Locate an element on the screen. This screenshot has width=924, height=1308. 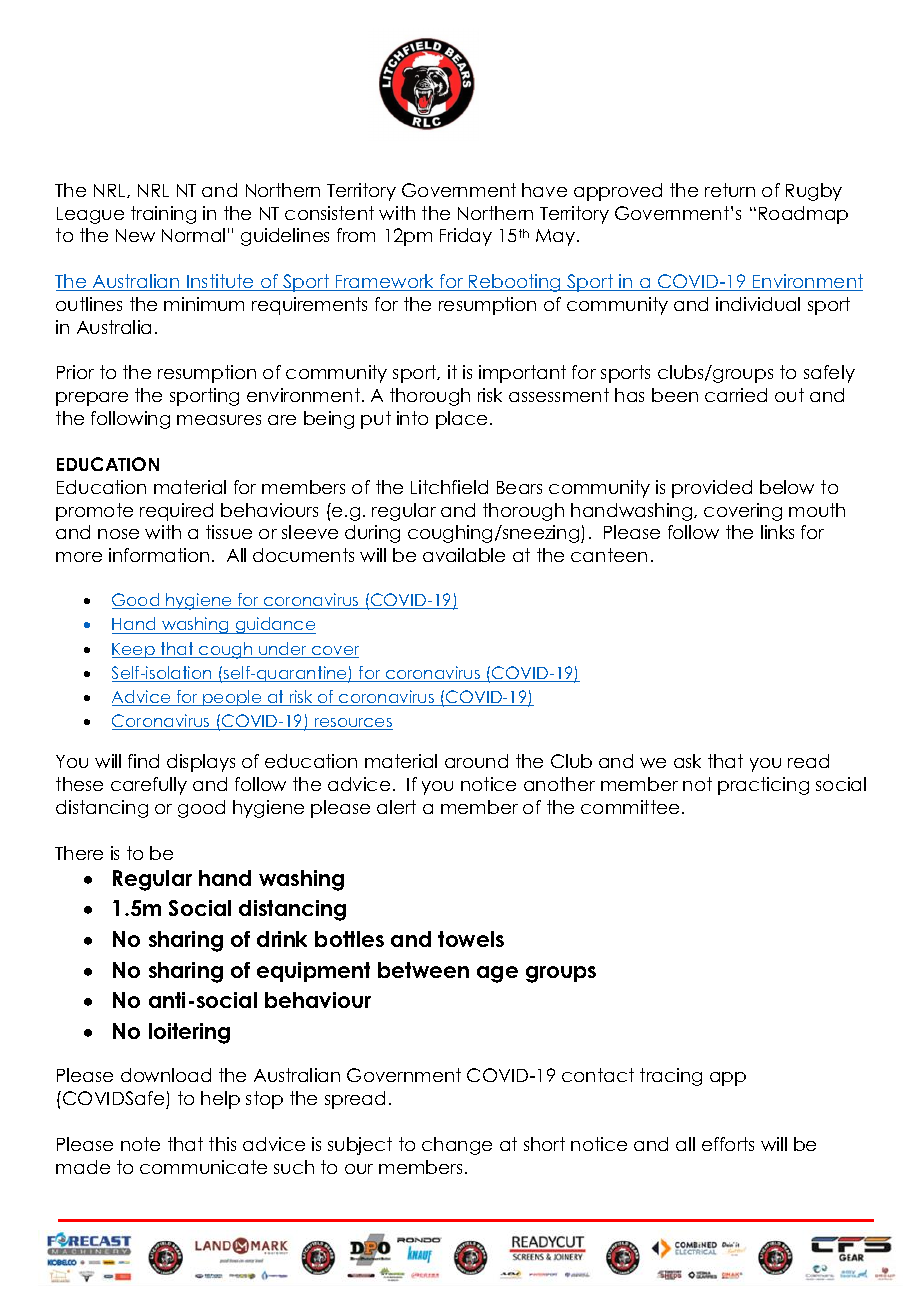
note is located at coordinates (140, 1144).
